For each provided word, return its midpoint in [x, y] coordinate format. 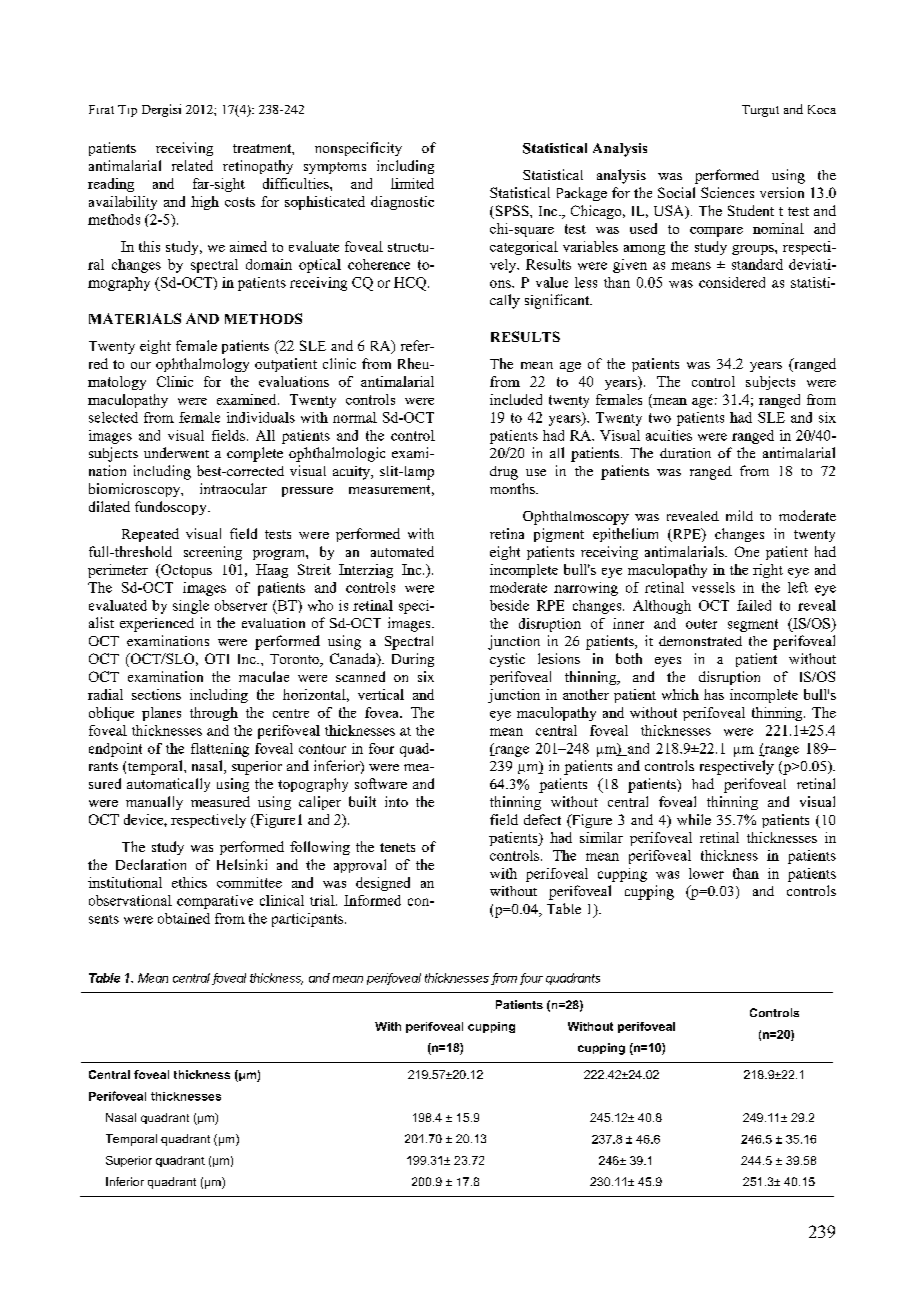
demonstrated [700, 641]
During [413, 660]
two [660, 418]
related [192, 165]
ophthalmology [202, 365]
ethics [189, 882]
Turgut [760, 111]
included [516, 399]
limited [412, 183]
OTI [217, 658]
